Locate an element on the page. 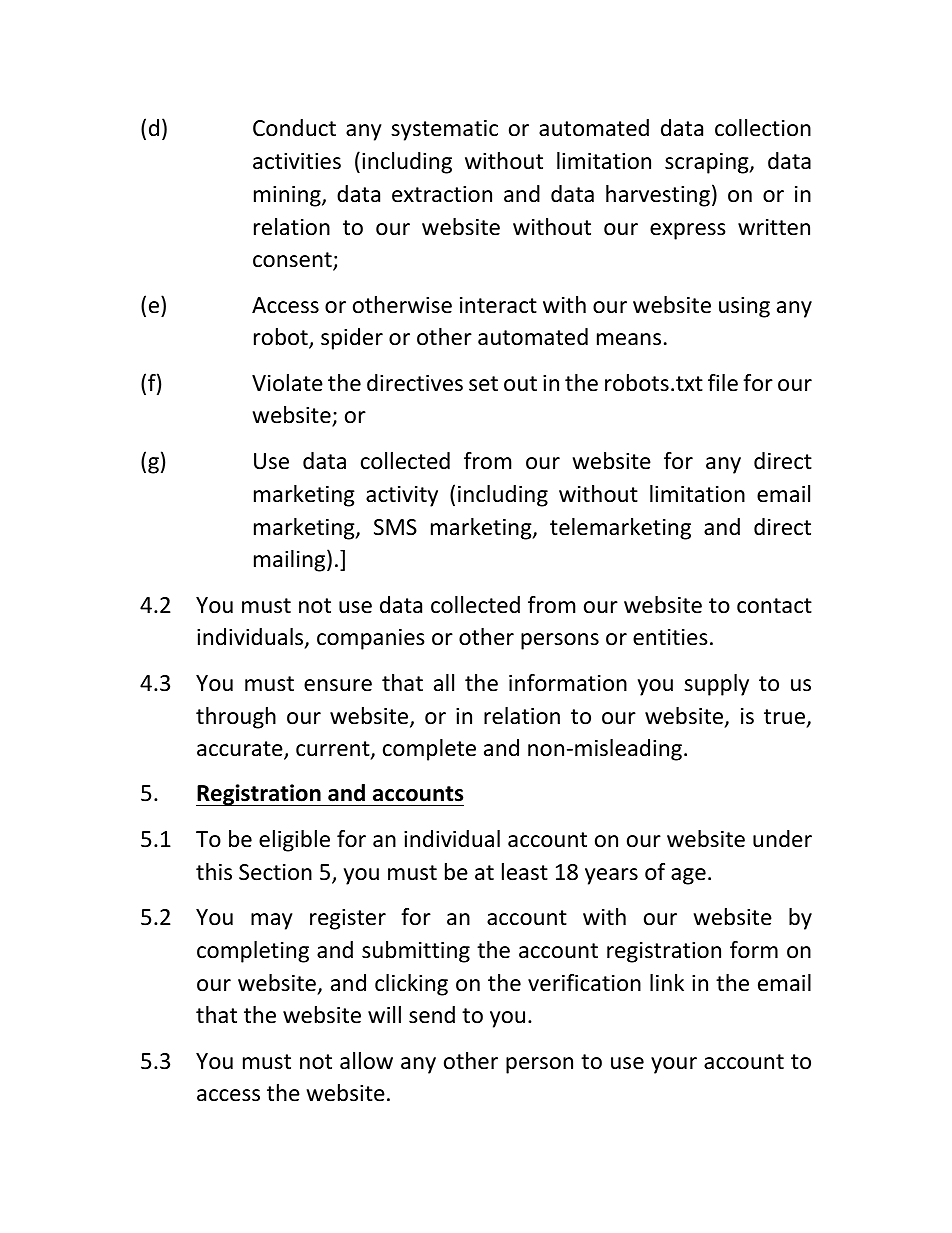 This page has width=952, height=1233. mailing is located at coordinates (291, 560).
